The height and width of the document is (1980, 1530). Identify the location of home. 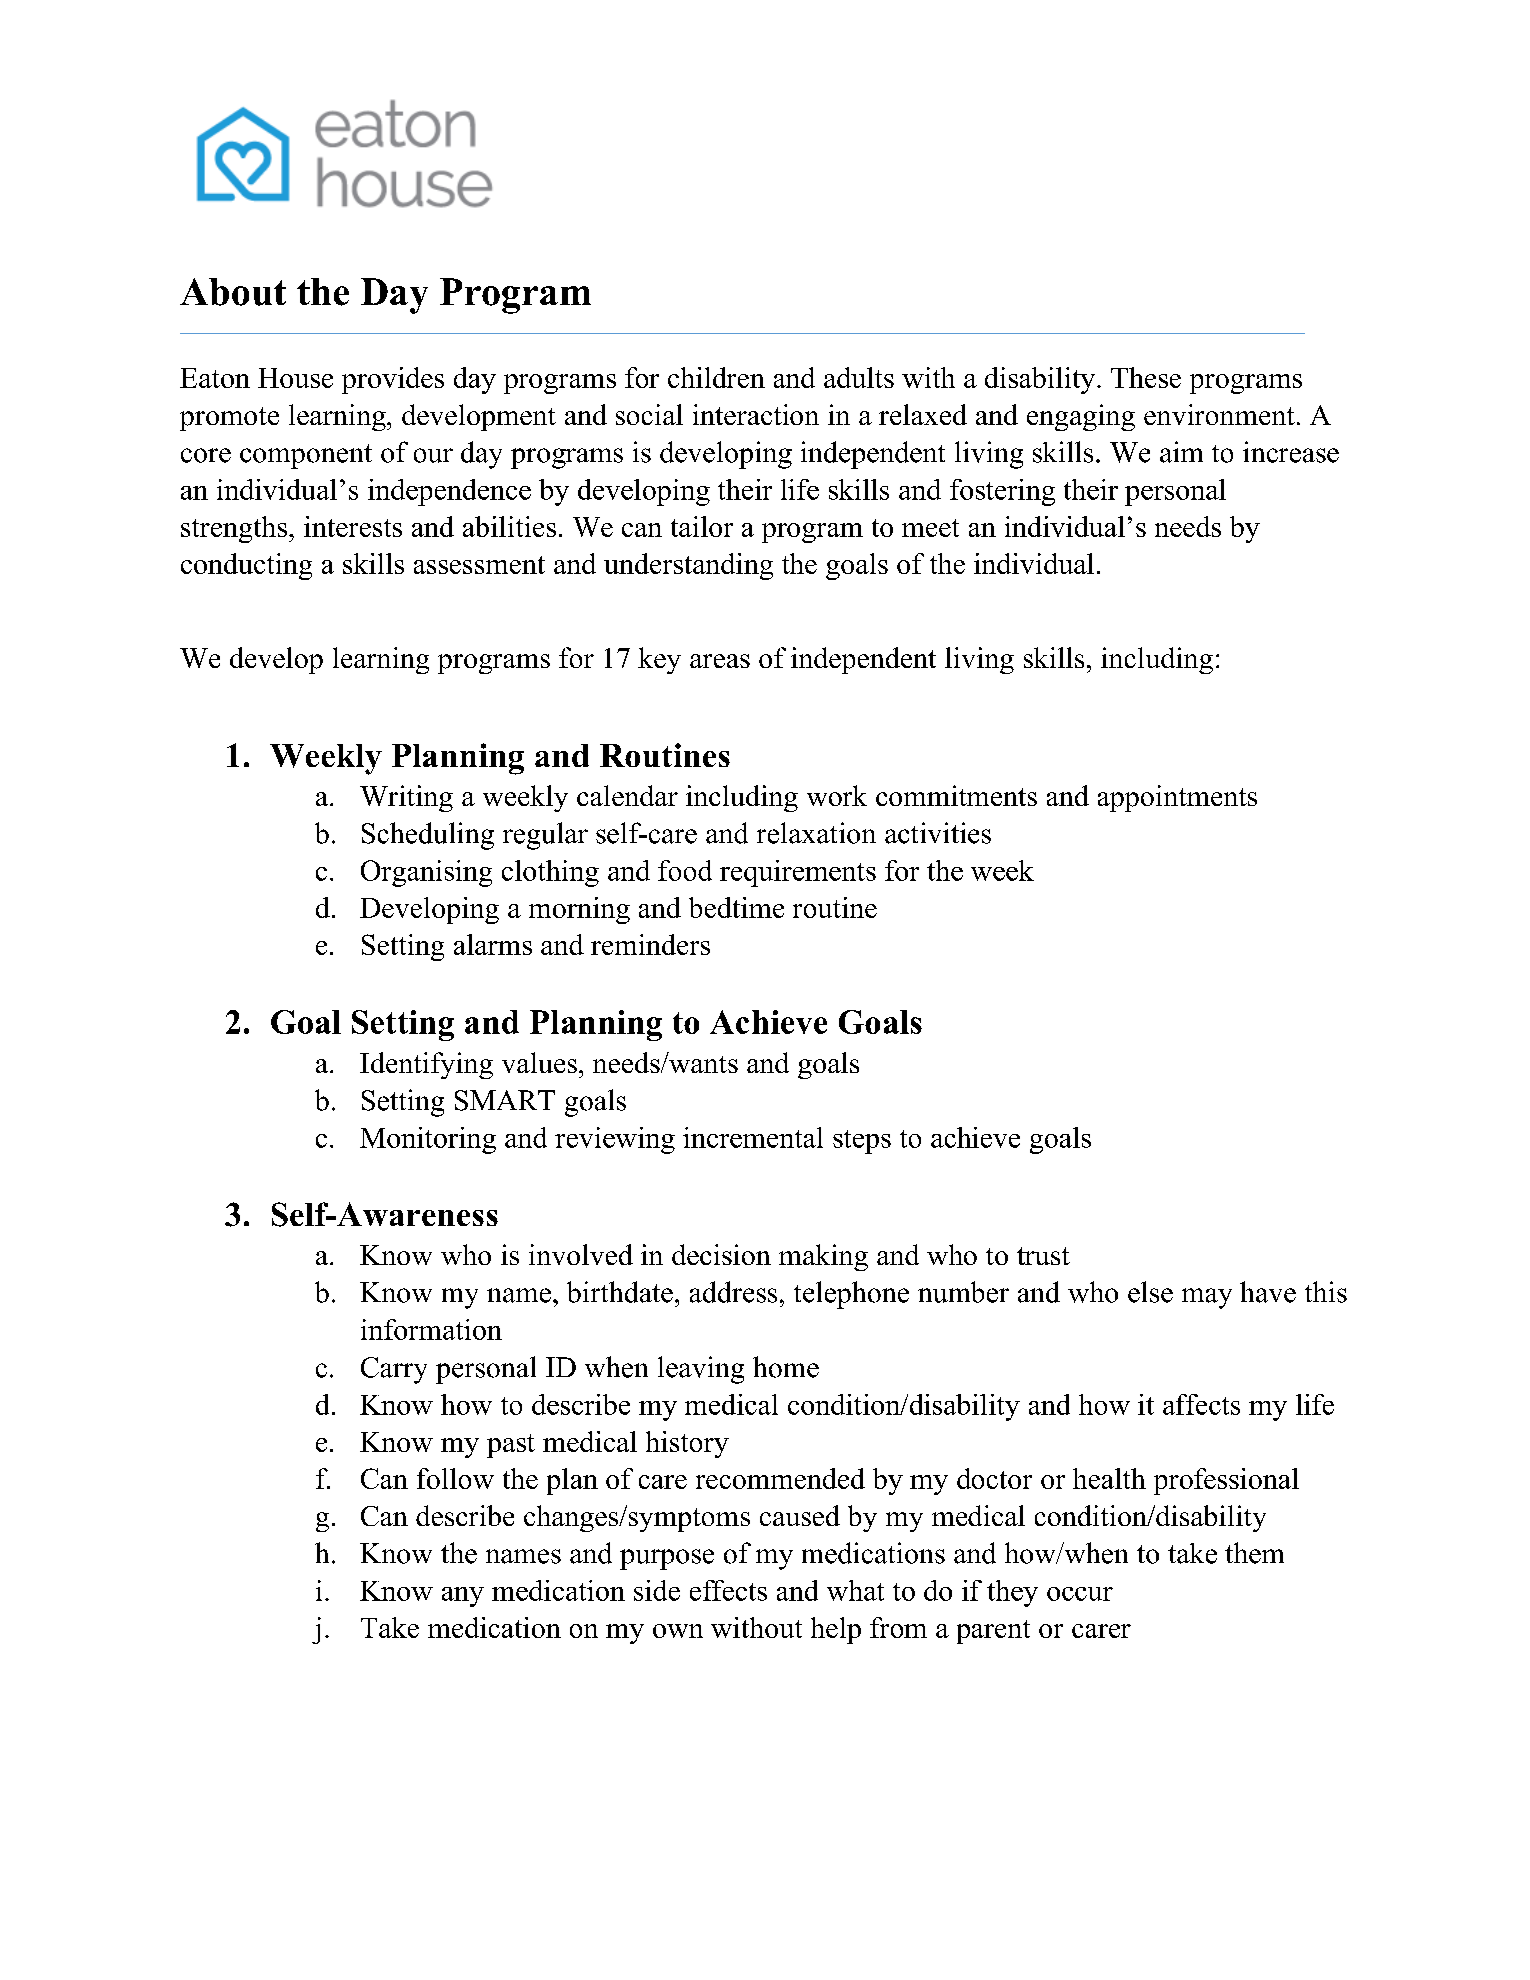
(786, 1367).
